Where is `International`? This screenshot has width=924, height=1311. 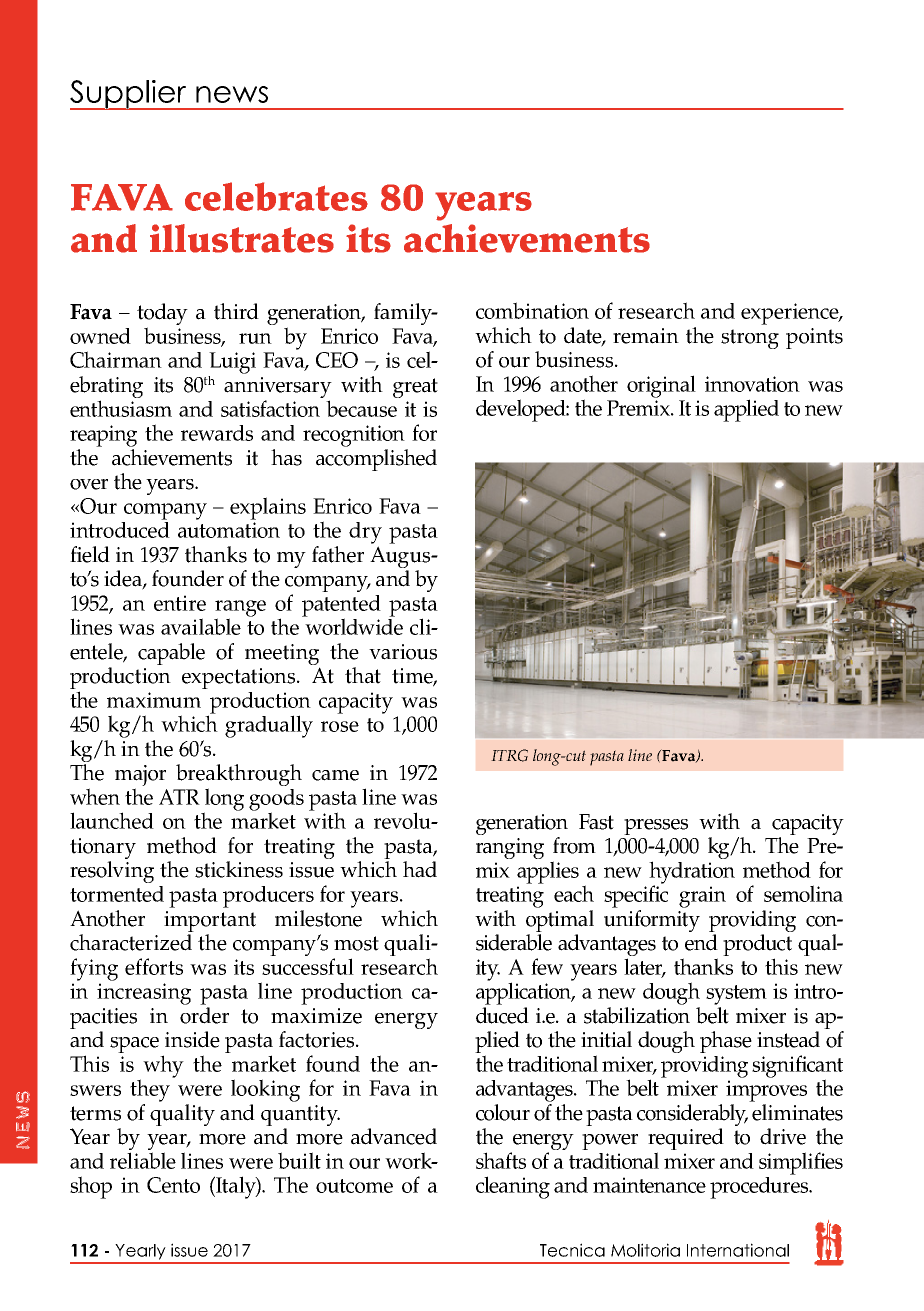
International is located at coordinates (738, 1250).
